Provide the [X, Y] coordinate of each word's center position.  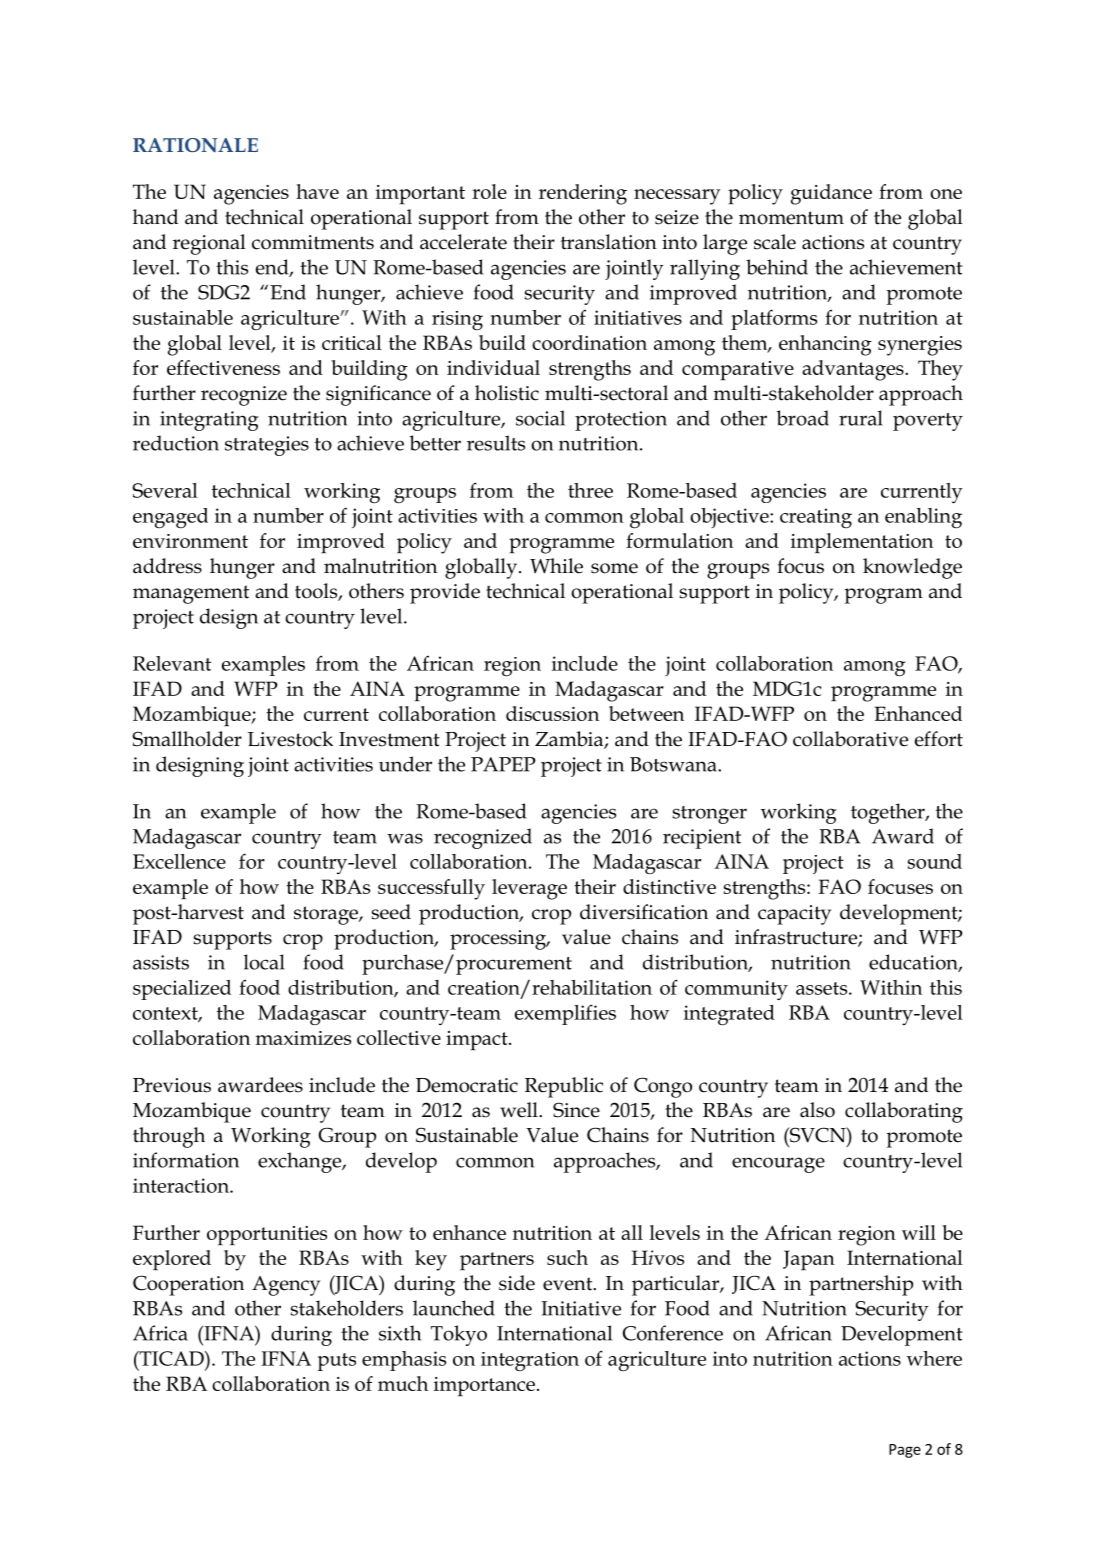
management [191, 594]
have [317, 191]
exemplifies [565, 1014]
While [556, 566]
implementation [862, 543]
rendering [583, 194]
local [264, 962]
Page [905, 1451]
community [736, 990]
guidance [831, 194]
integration [530, 1362]
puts [337, 1362]
